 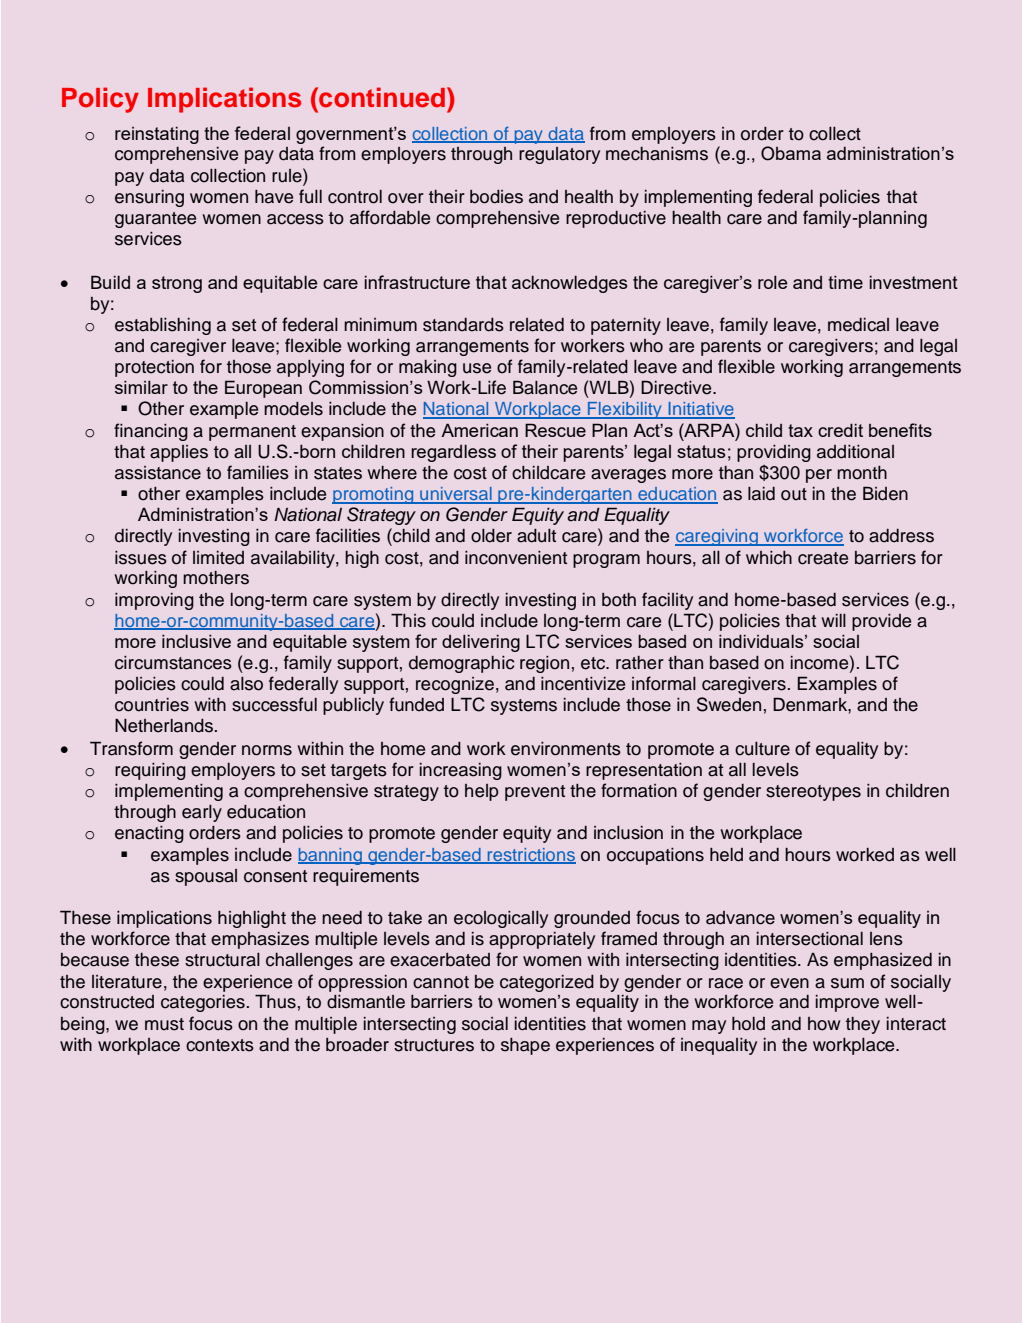 I want to click on regulatory, so click(x=559, y=155).
